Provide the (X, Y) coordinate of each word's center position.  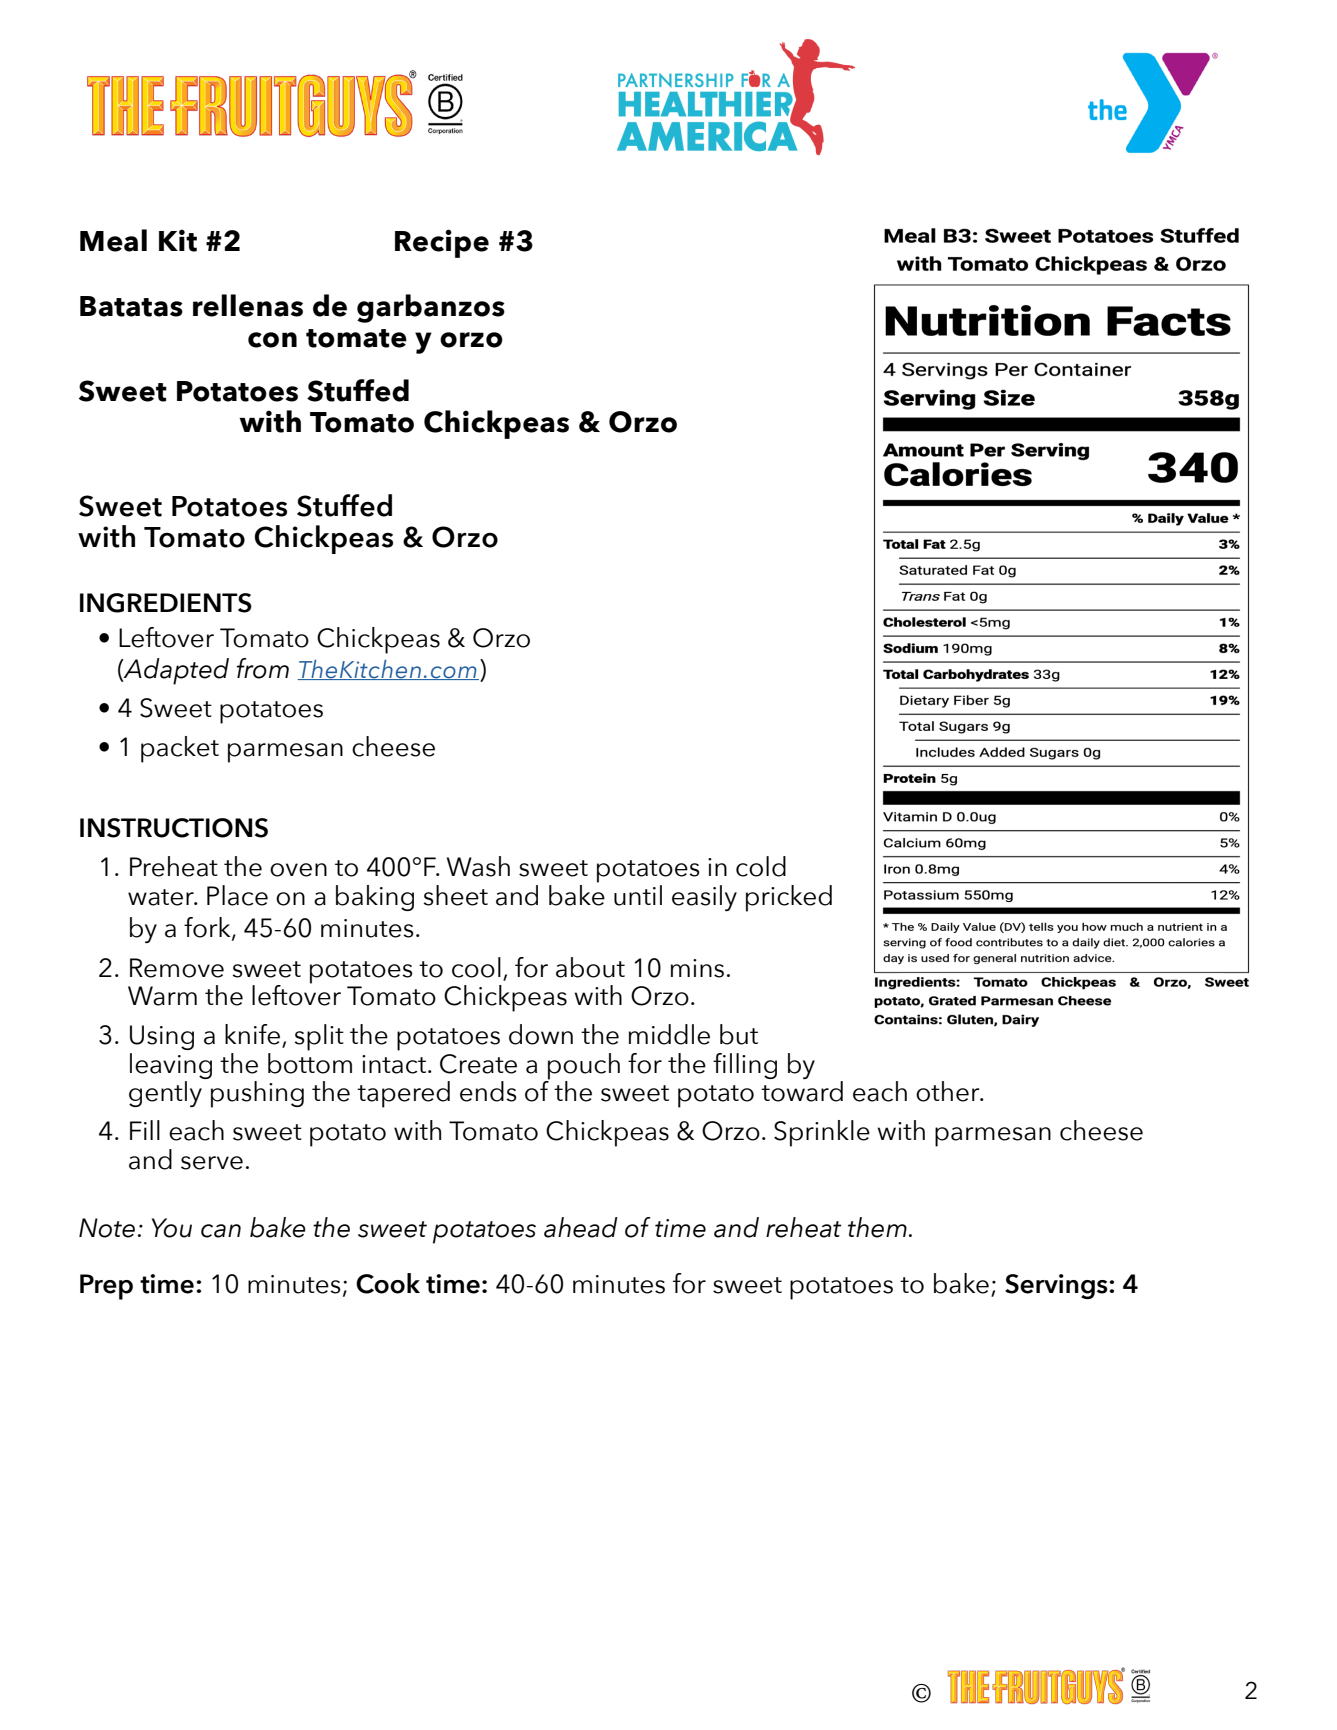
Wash (478, 866)
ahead (581, 1227)
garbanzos (431, 308)
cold (761, 866)
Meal (113, 240)
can (221, 1231)
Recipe (442, 243)
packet (180, 749)
